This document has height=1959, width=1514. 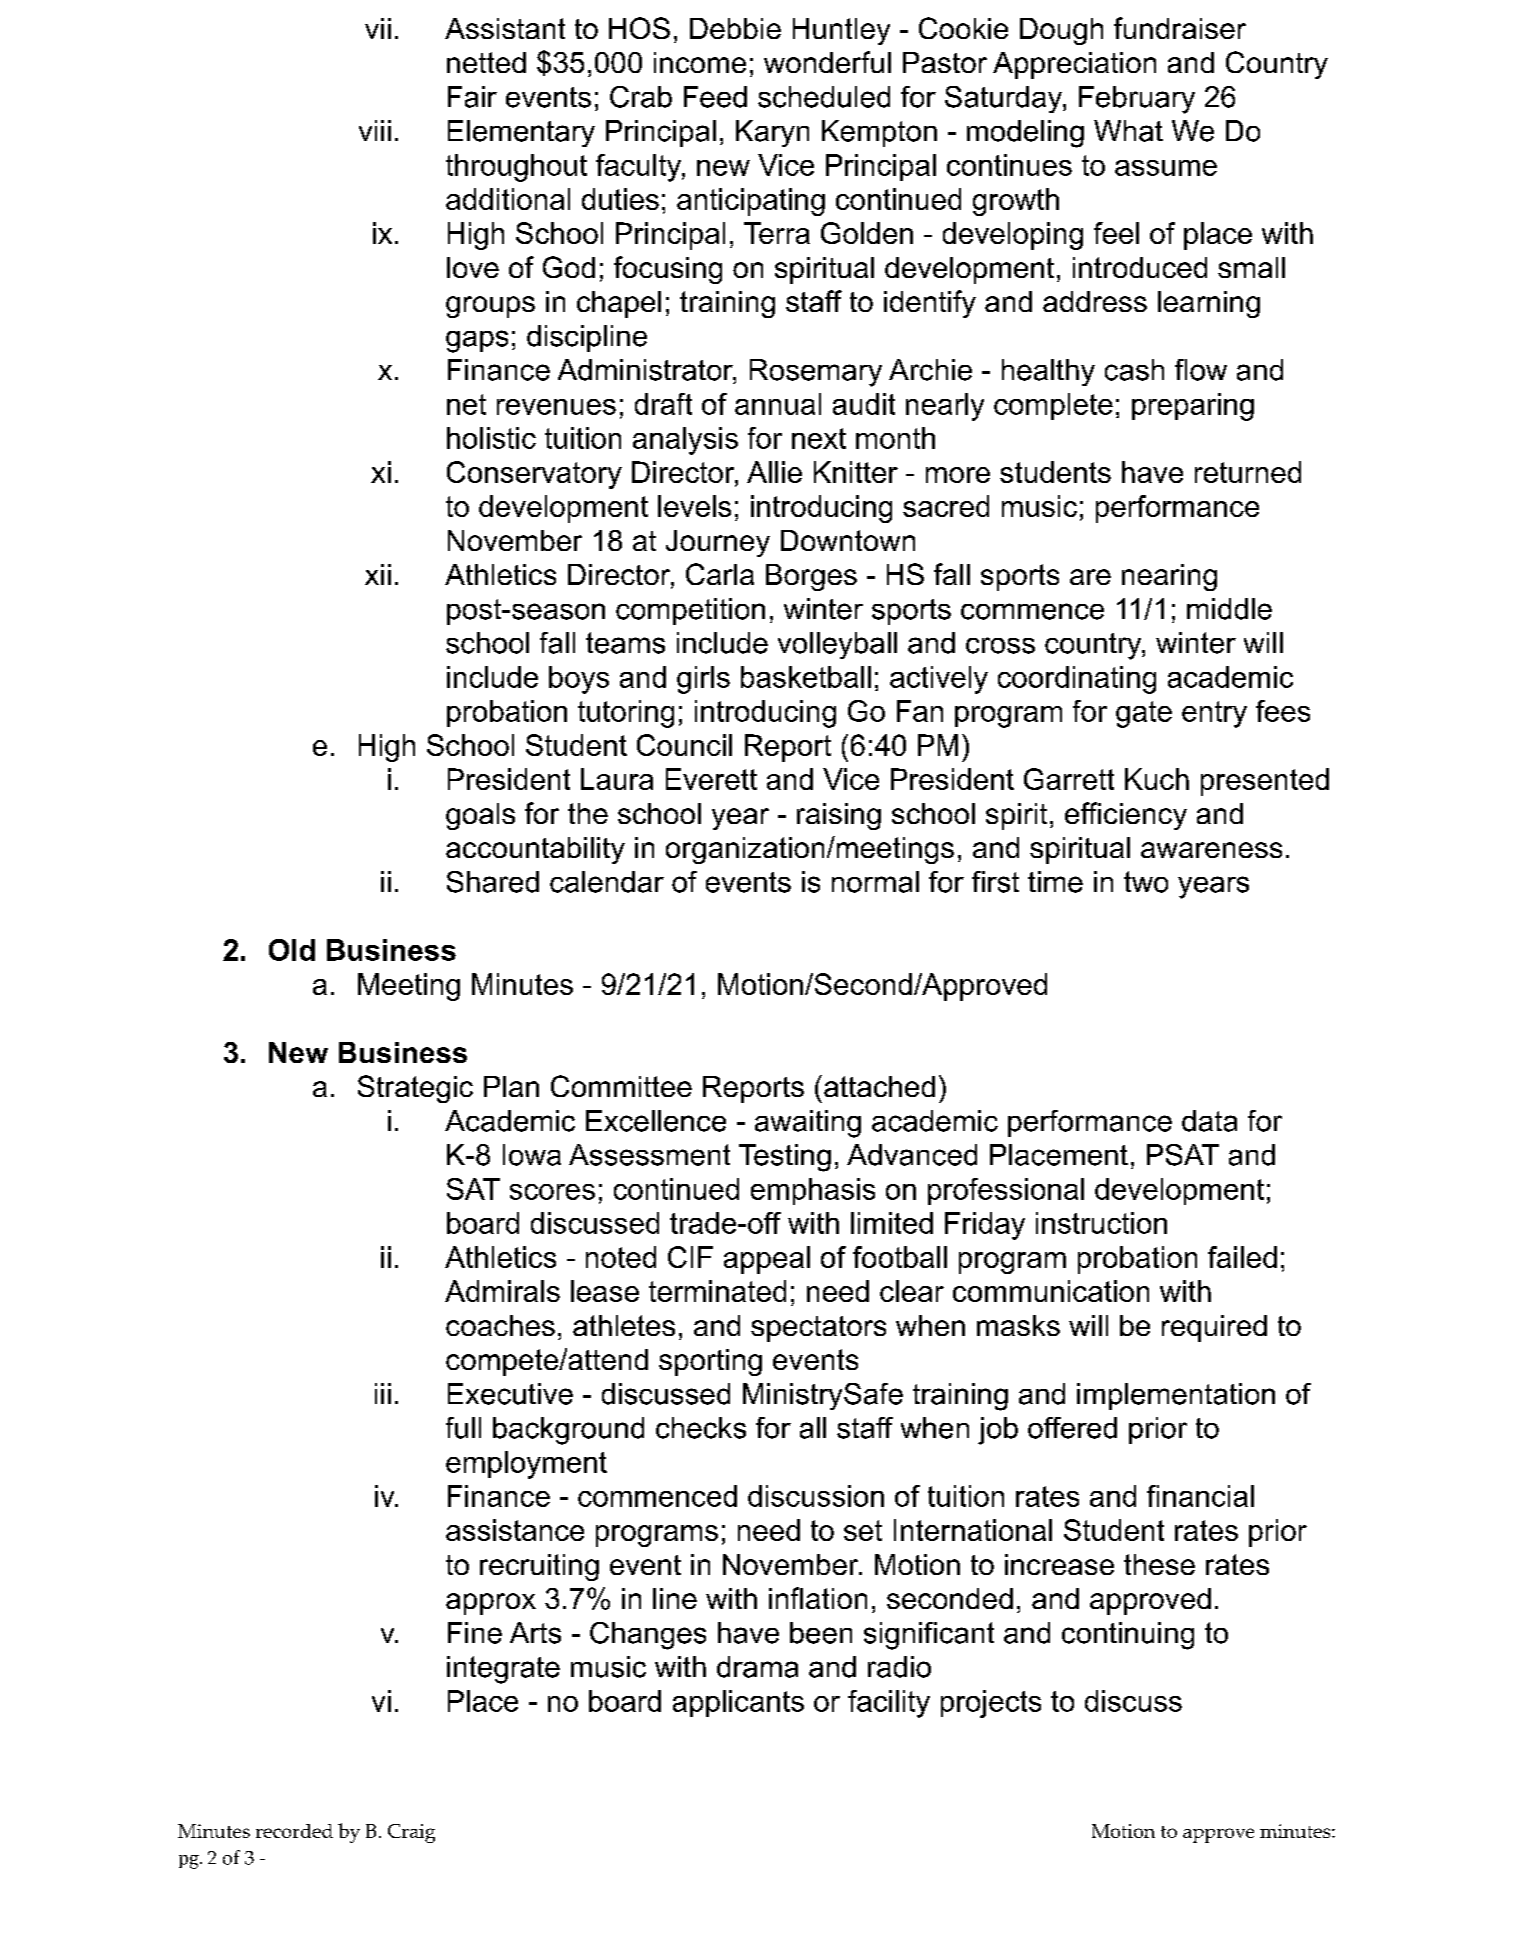 What do you see at coordinates (378, 574) in the document?
I see `xii` at bounding box center [378, 574].
